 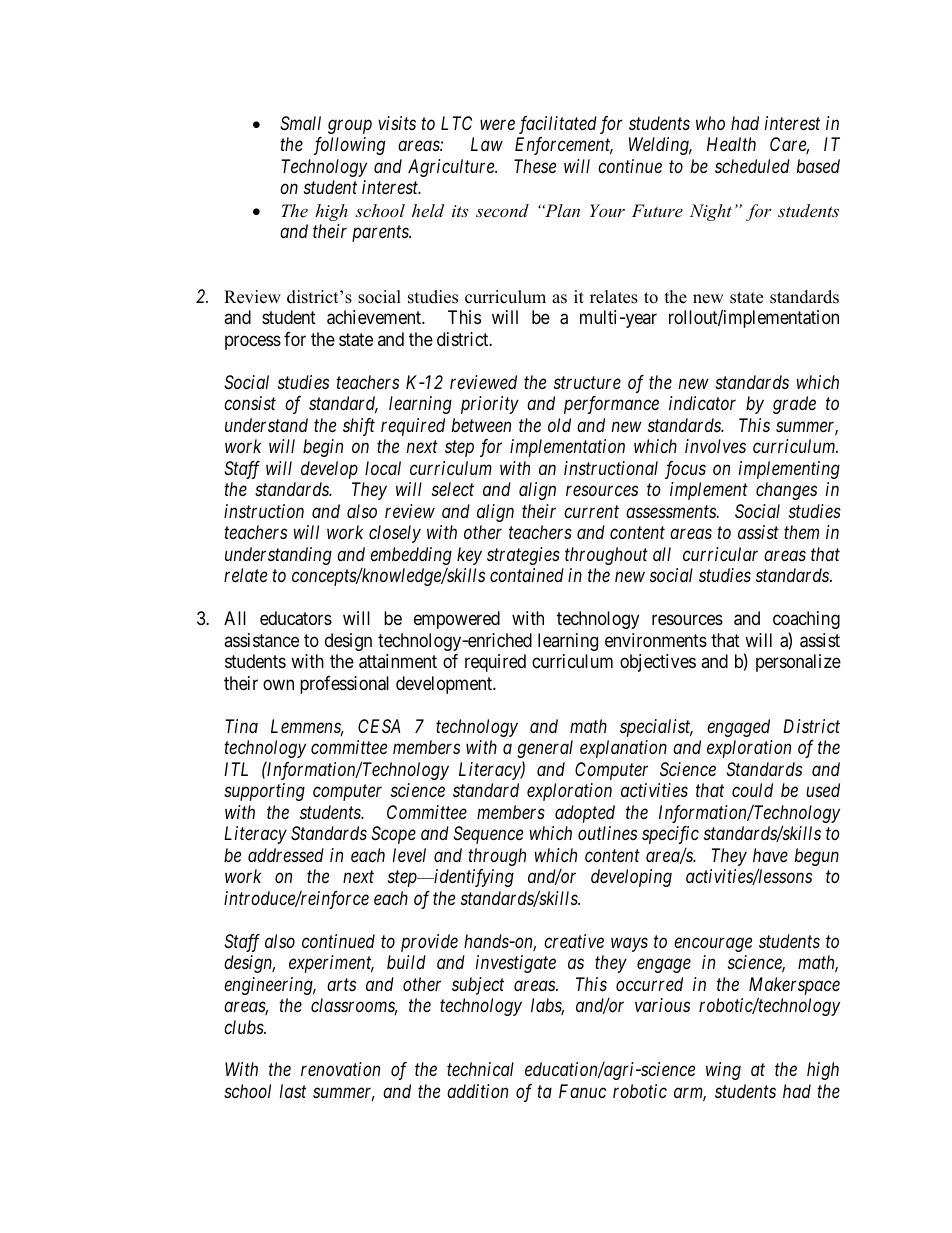 What do you see at coordinates (300, 123) in the page?
I see `Small` at bounding box center [300, 123].
